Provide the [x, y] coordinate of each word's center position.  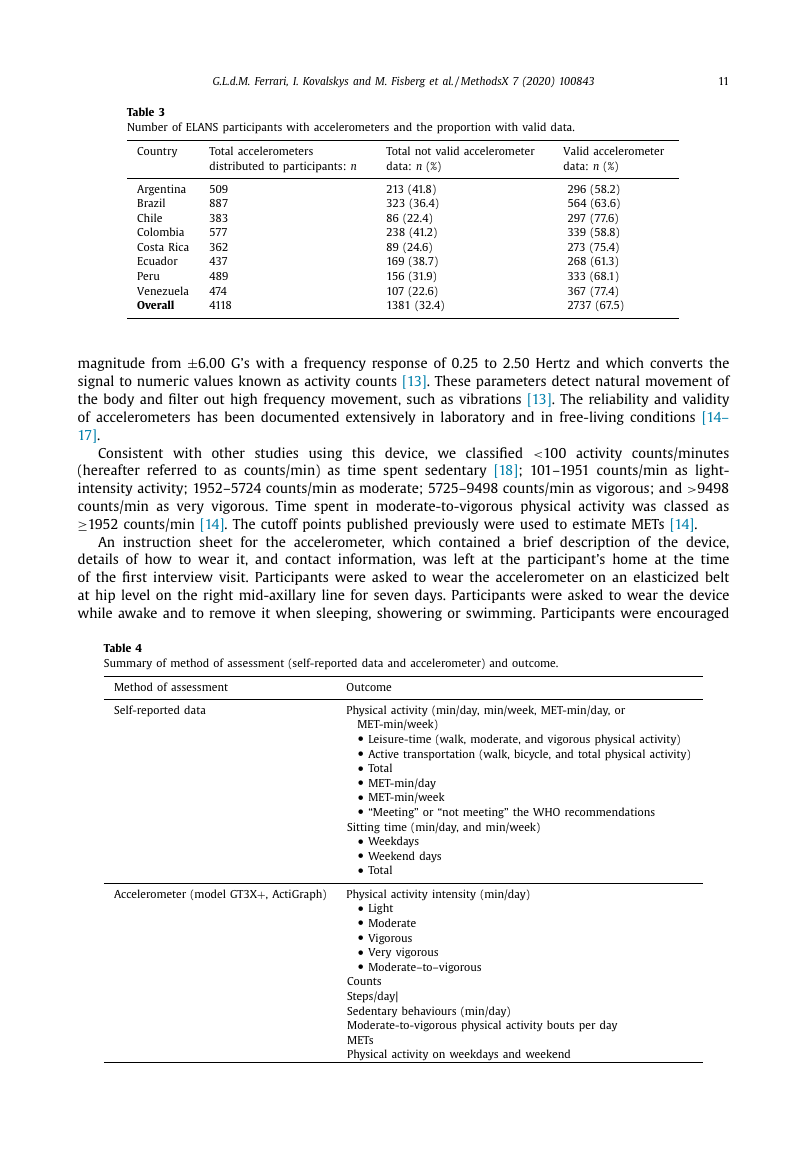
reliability [619, 400]
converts [676, 363]
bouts [560, 1024]
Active [383, 753]
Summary [128, 664]
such [421, 398]
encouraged [693, 614]
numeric [163, 380]
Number [148, 126]
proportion [464, 128]
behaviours [429, 1010]
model [210, 893]
